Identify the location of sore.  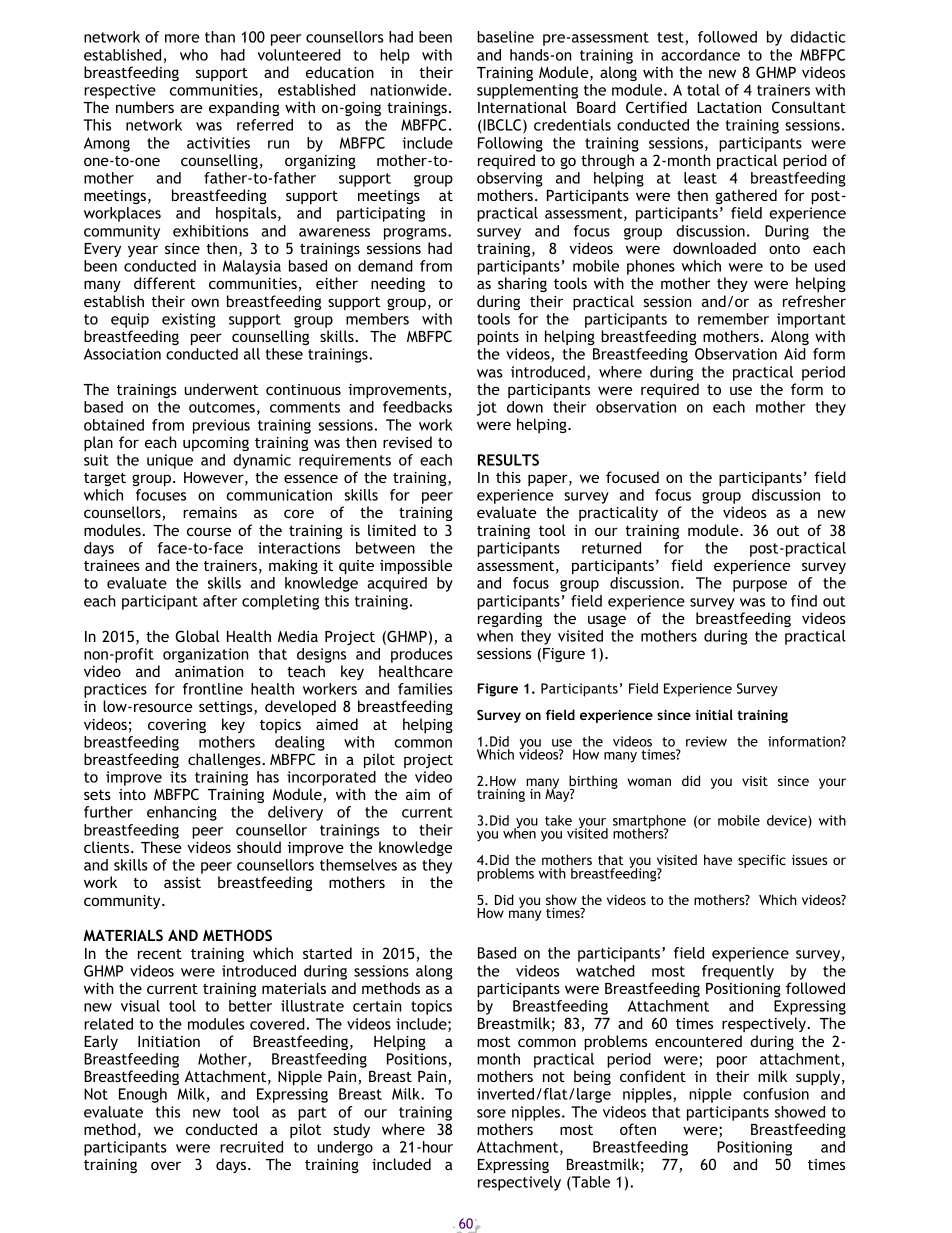
(491, 1113).
